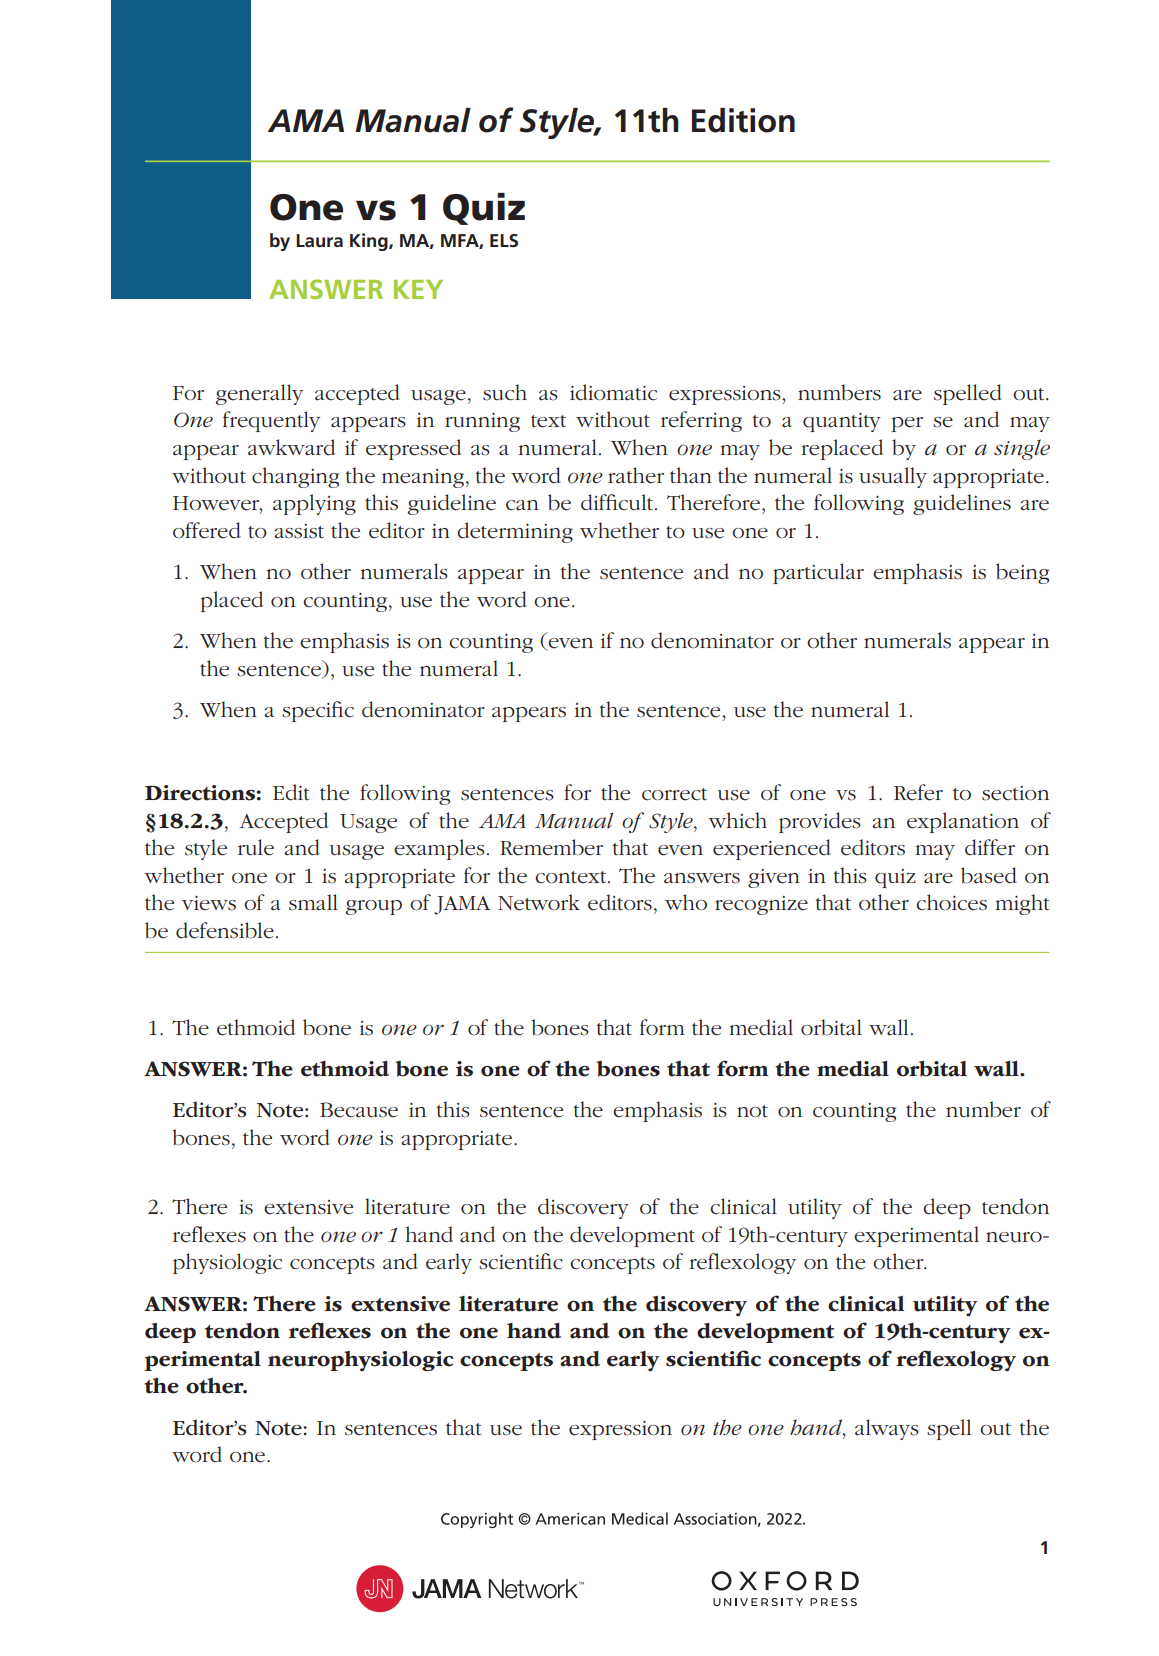 The height and width of the screenshot is (1656, 1159). What do you see at coordinates (963, 822) in the screenshot?
I see `explanation` at bounding box center [963, 822].
